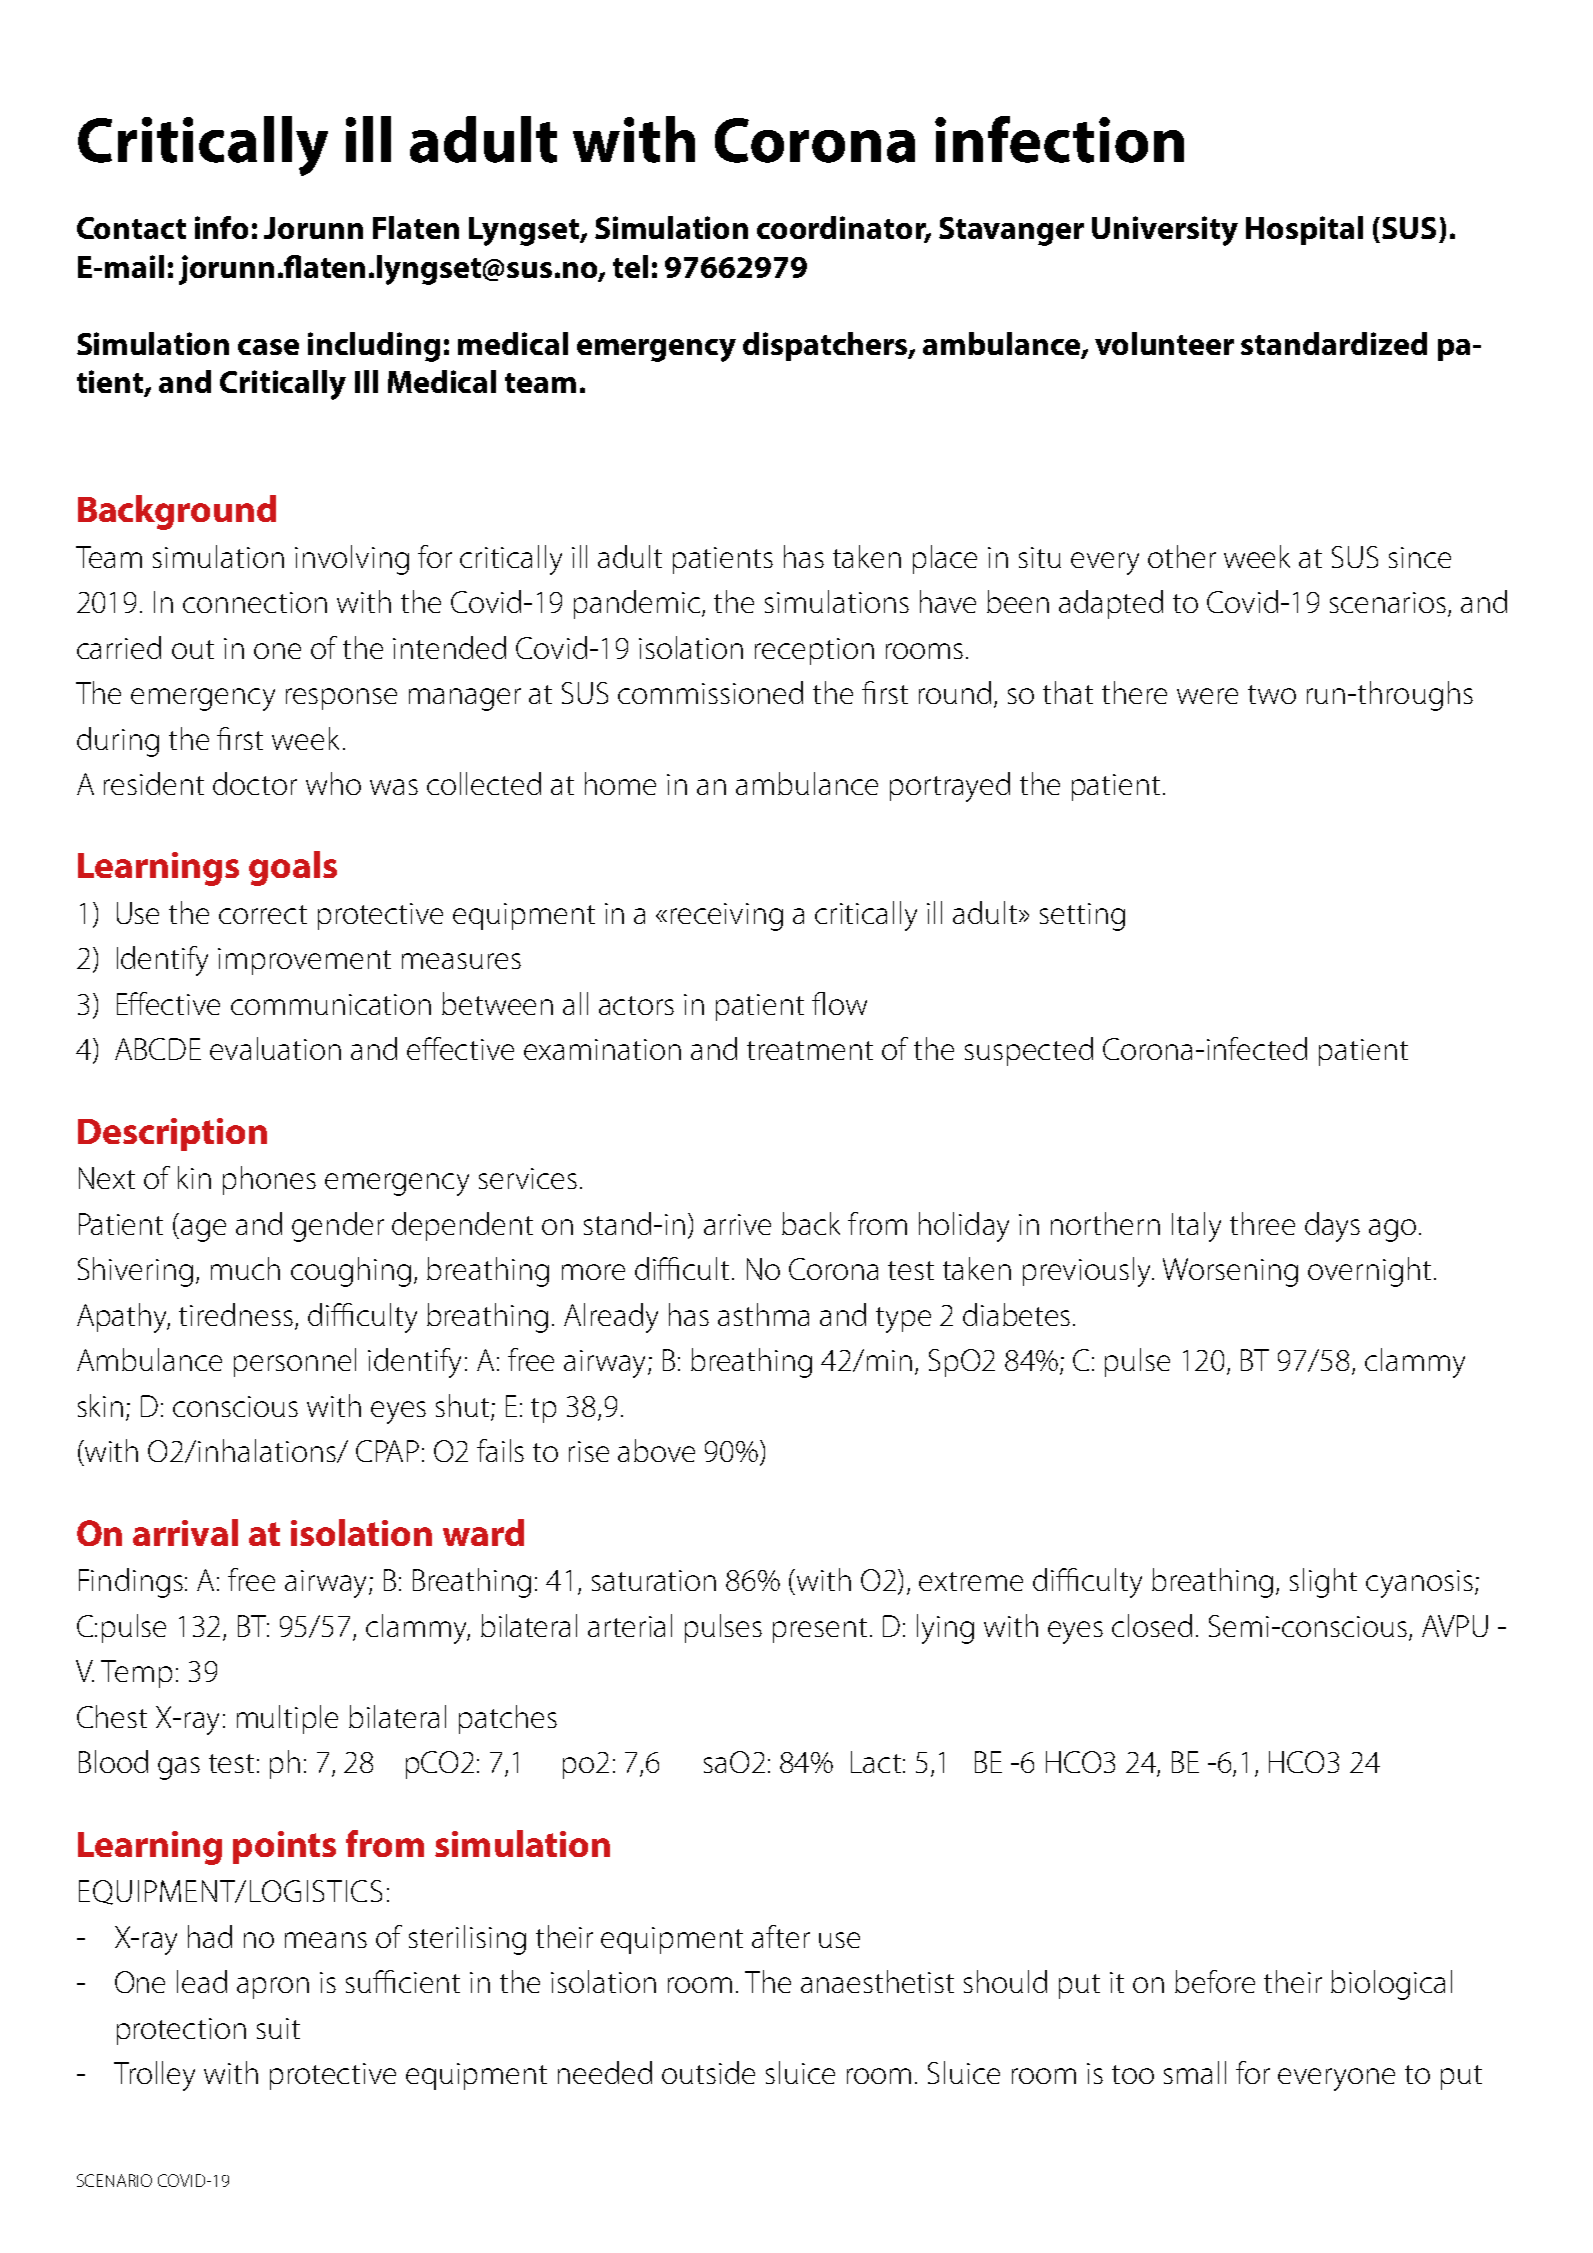  What do you see at coordinates (1304, 230) in the screenshot?
I see `Hospital` at bounding box center [1304, 230].
